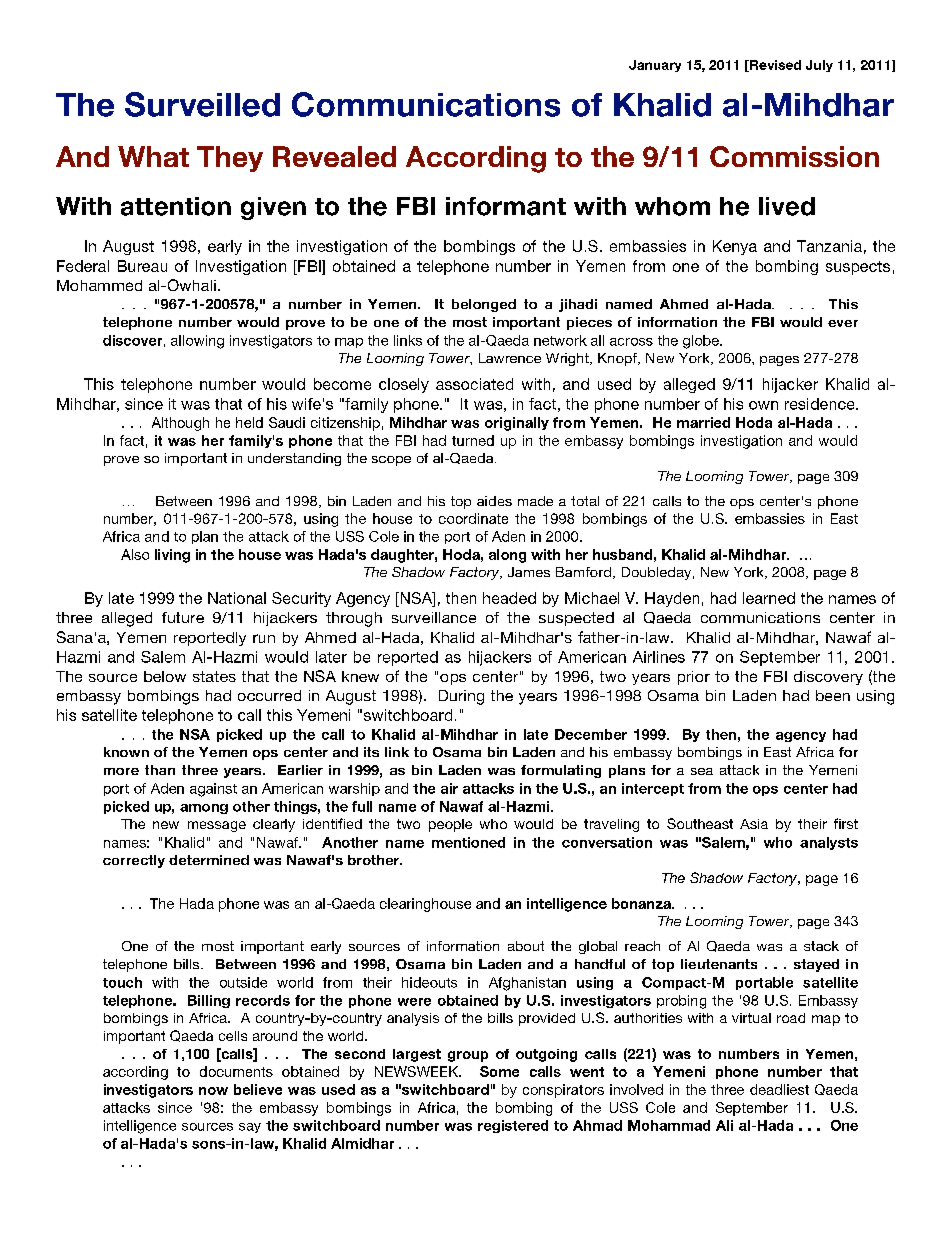 Image resolution: width=952 pixels, height=1233 pixels. What do you see at coordinates (236, 1071) in the screenshot?
I see `documents` at bounding box center [236, 1071].
